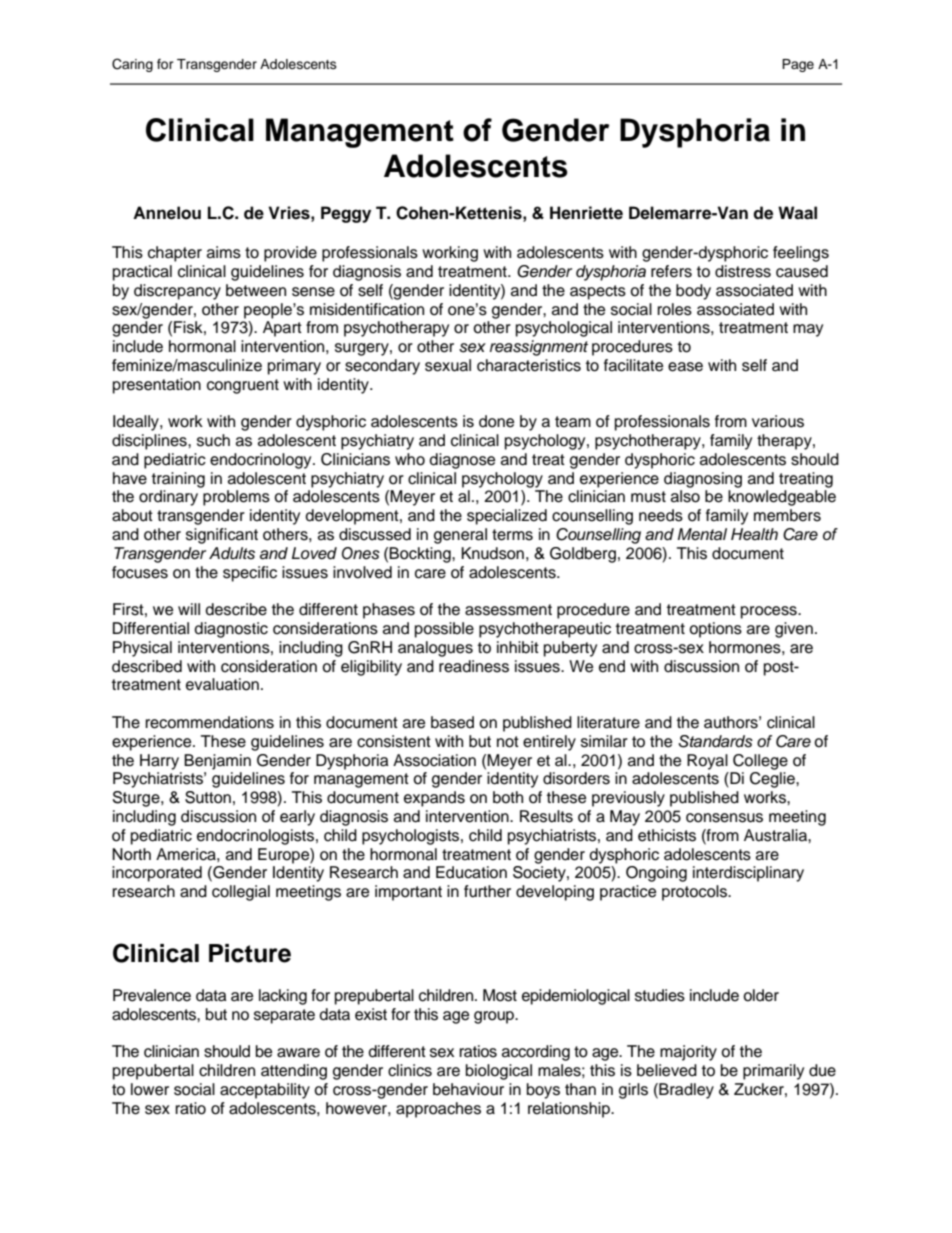 This document has width=952, height=1233. I want to click on acceptability, so click(265, 1091).
